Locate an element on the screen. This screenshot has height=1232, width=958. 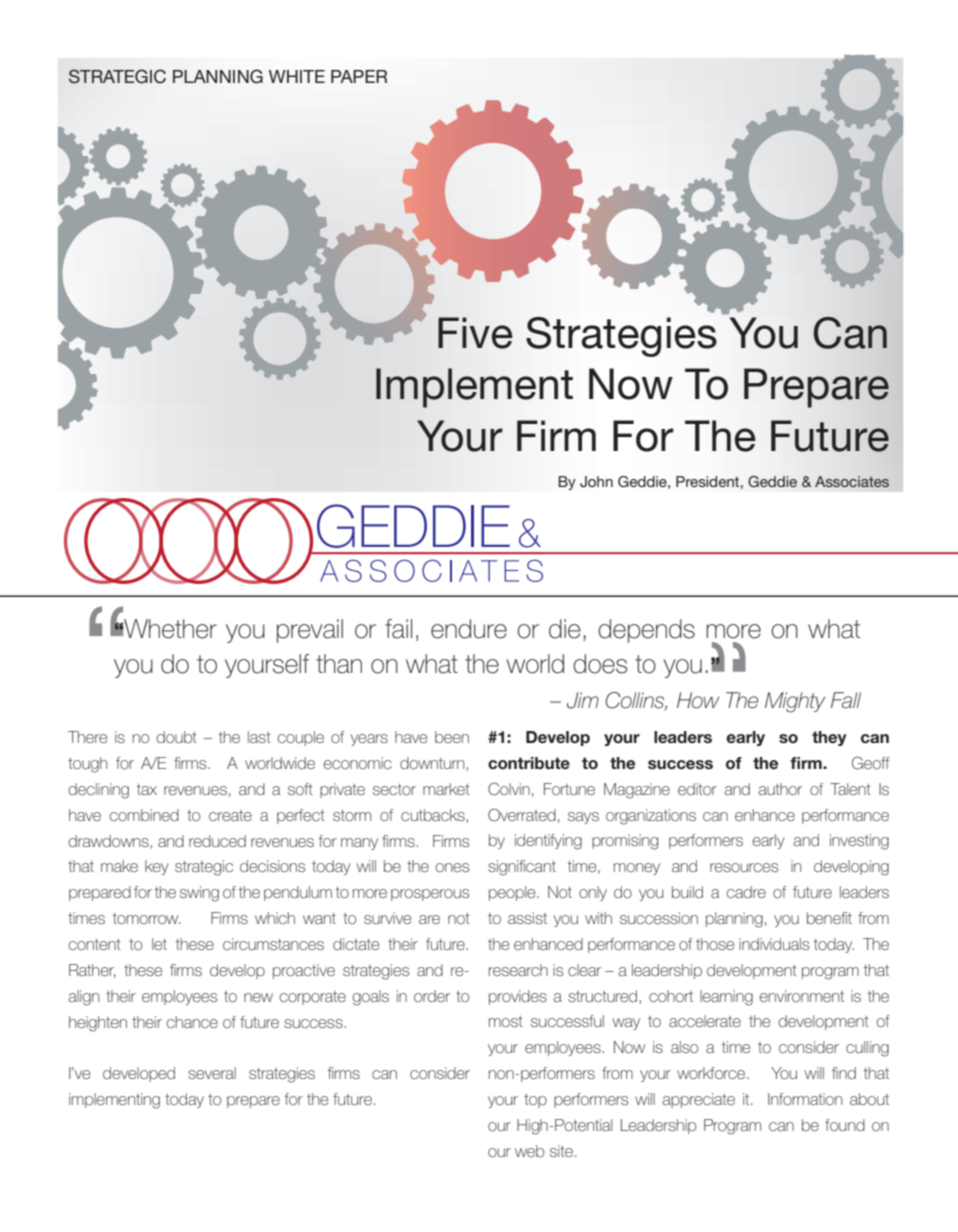
Mighty is located at coordinates (795, 702).
